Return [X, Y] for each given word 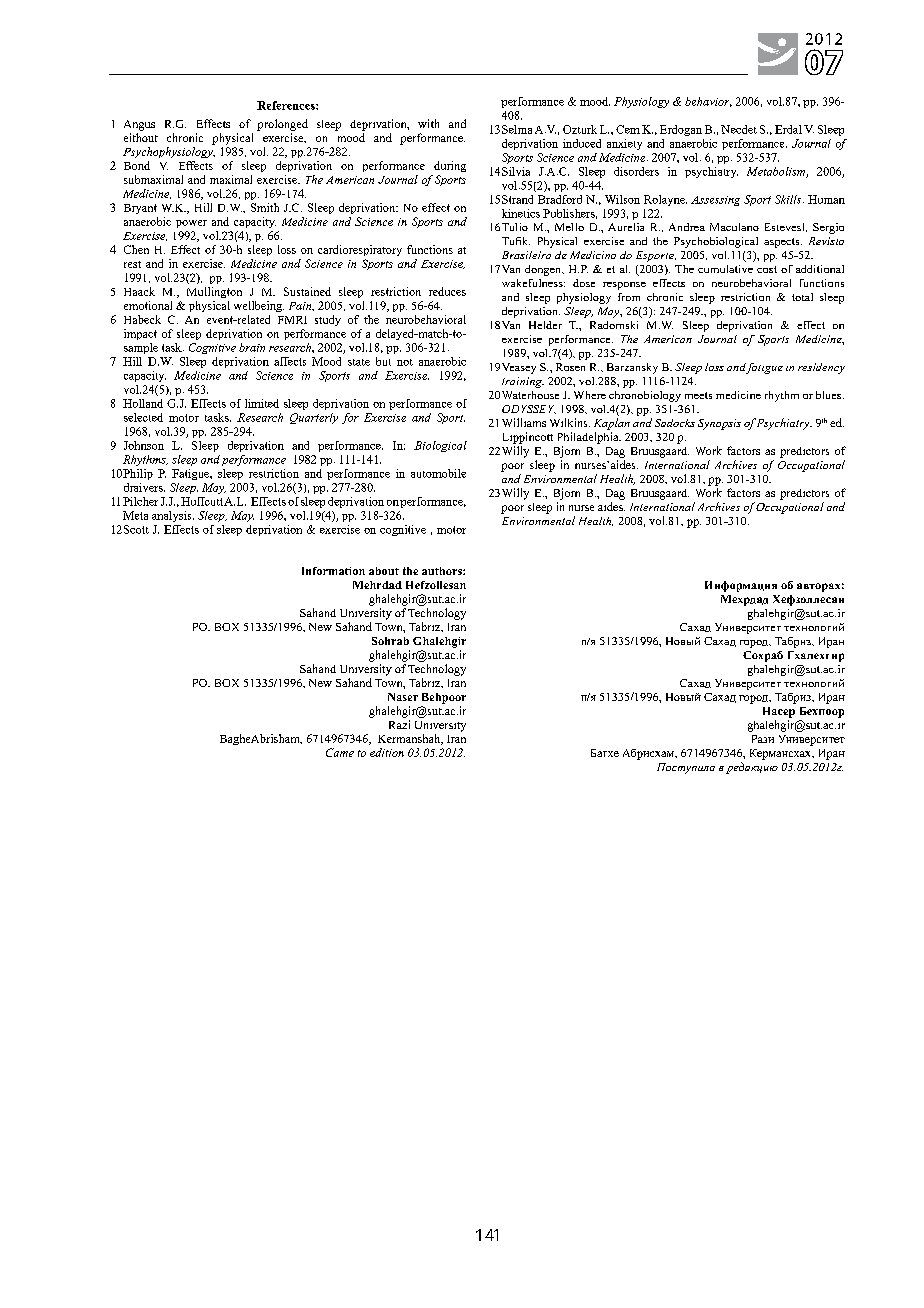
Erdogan [681, 130]
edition [387, 752]
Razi [399, 724]
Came [340, 752]
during [450, 166]
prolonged [282, 125]
